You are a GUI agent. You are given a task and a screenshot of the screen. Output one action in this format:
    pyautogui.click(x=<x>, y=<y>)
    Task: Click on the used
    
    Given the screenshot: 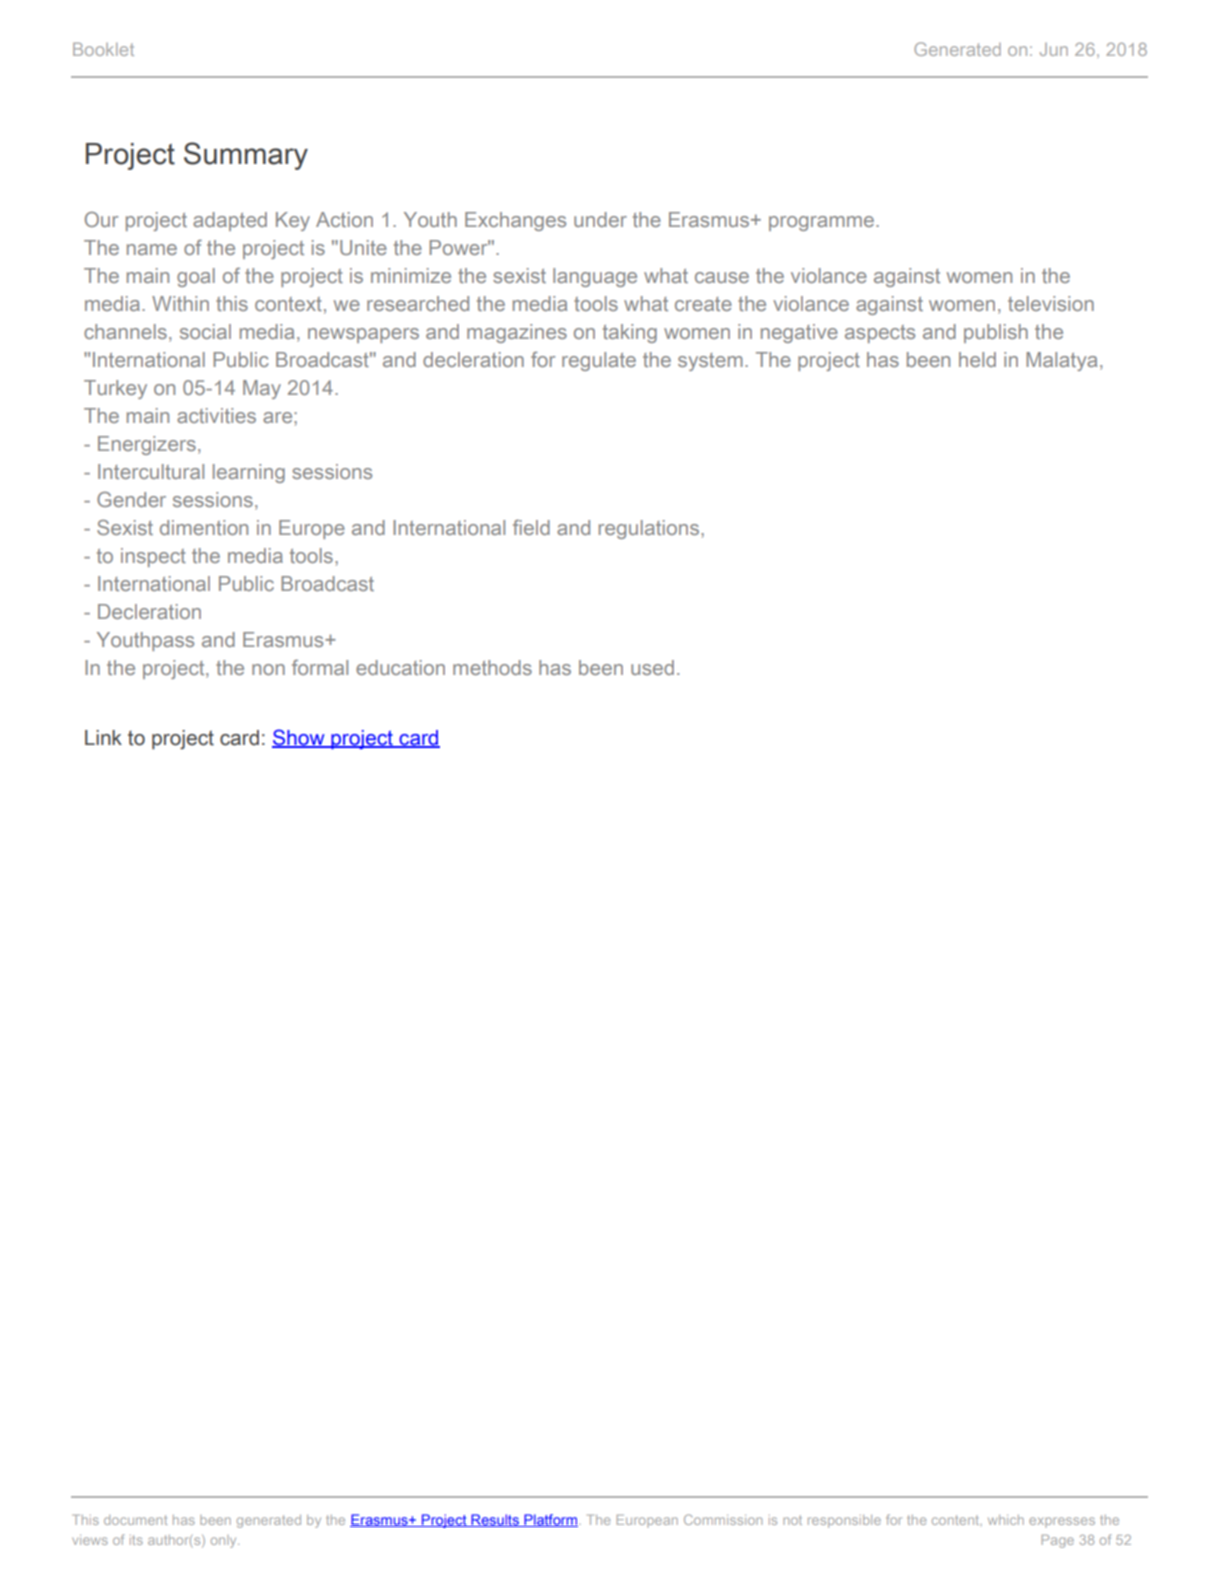 What is the action you would take?
    pyautogui.click(x=652, y=667)
